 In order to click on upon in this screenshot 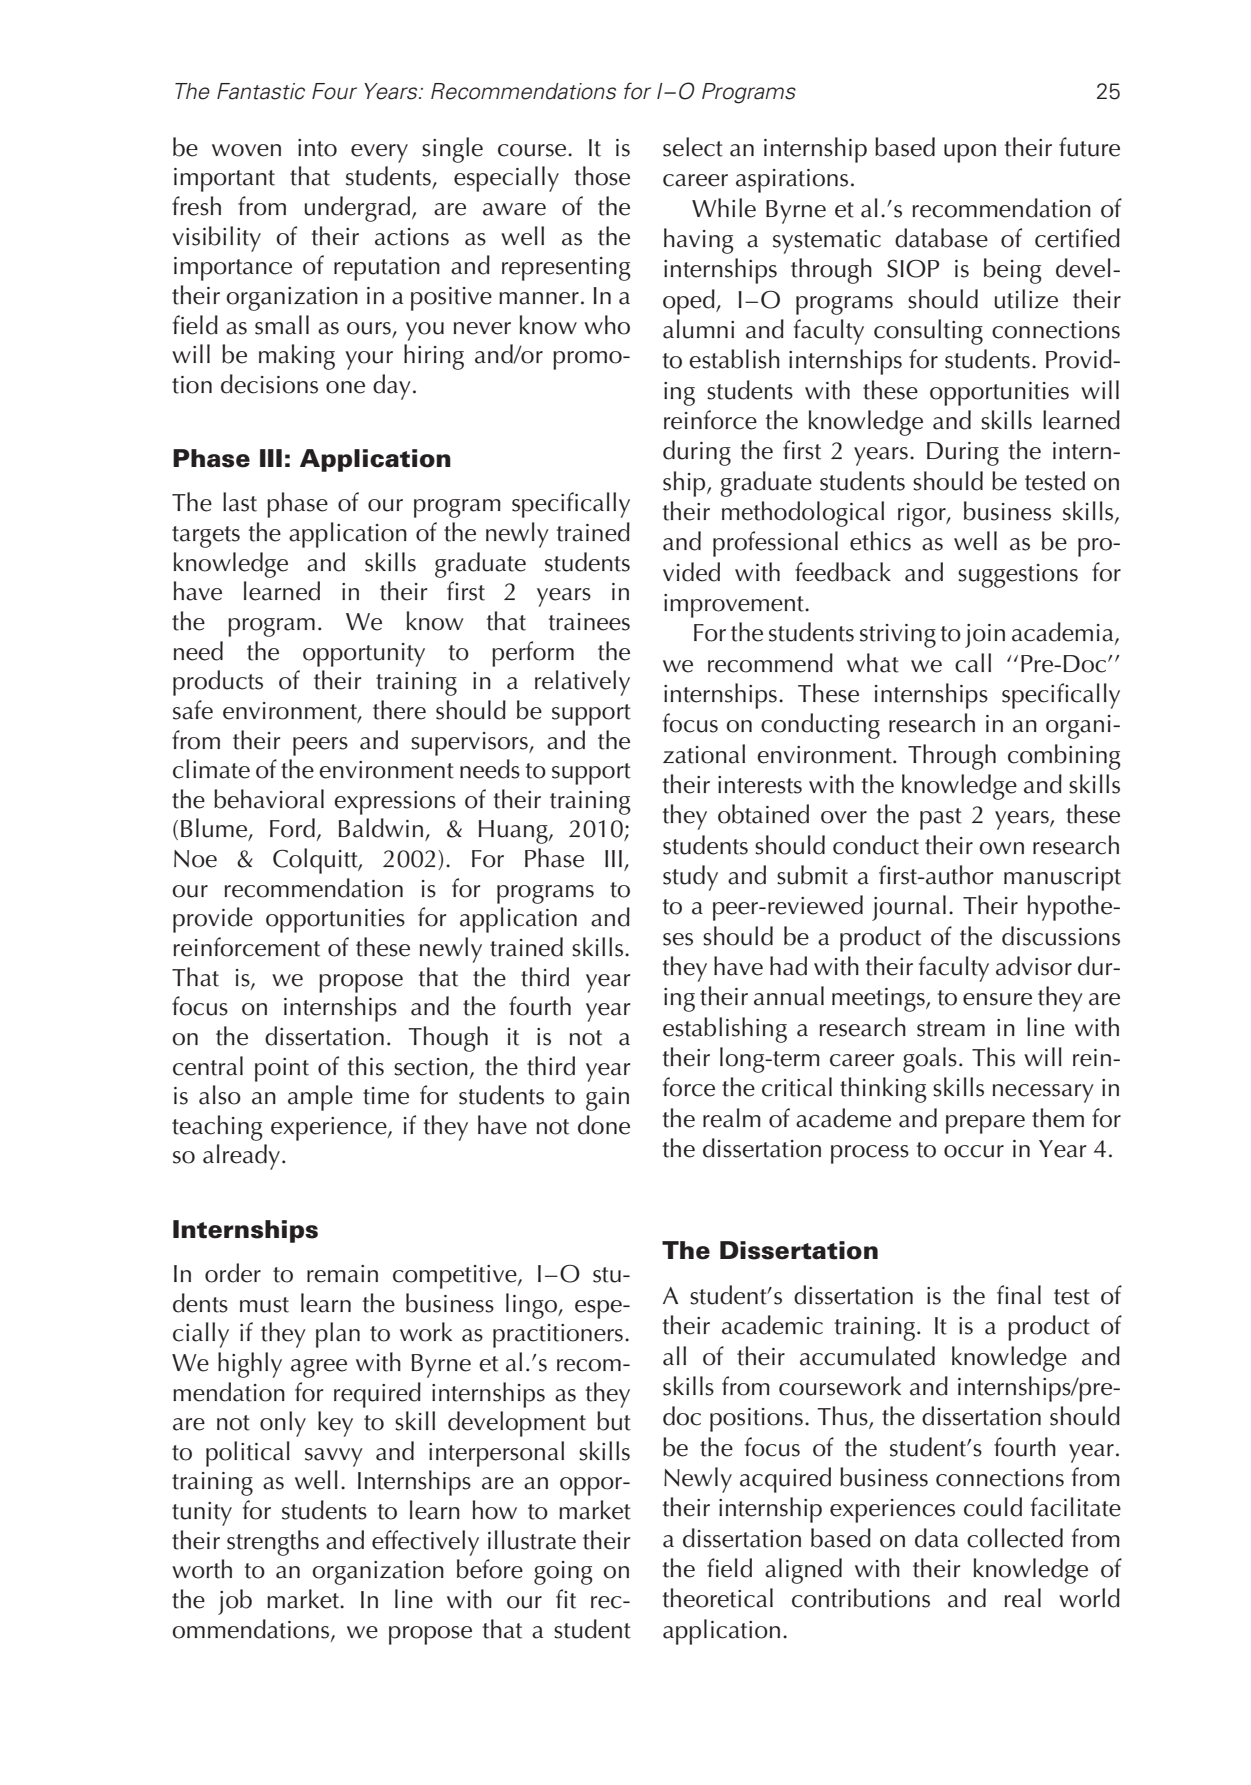, I will do `click(970, 153)`.
